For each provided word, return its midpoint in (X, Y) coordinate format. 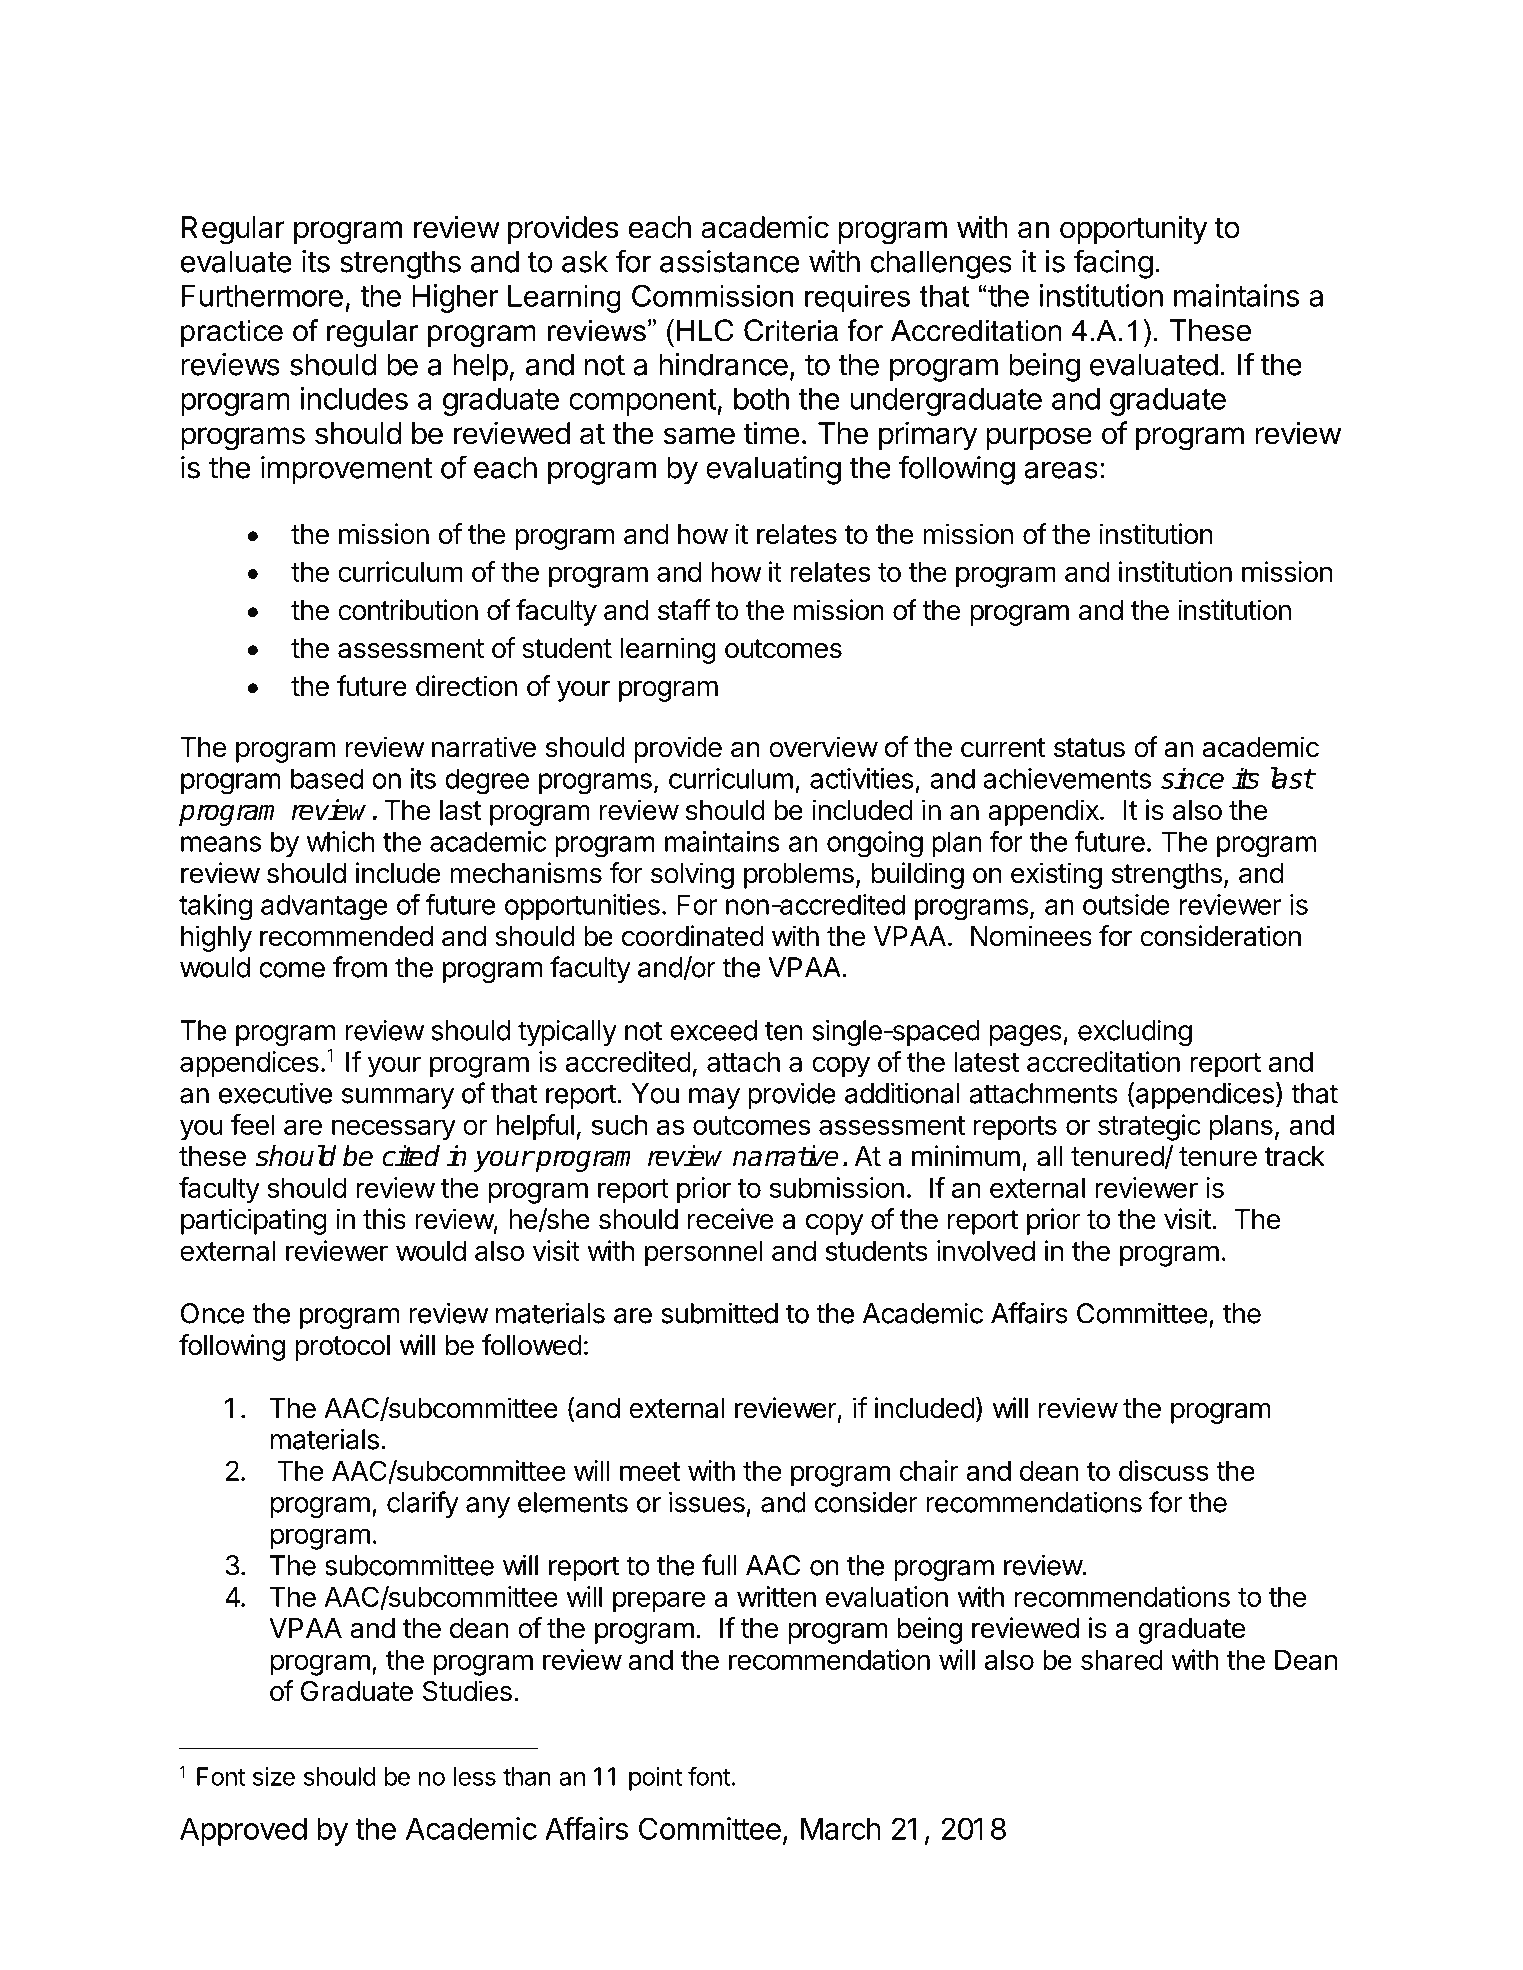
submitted (719, 1313)
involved (986, 1250)
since (1192, 778)
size (274, 1776)
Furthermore (262, 295)
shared (1122, 1659)
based (327, 778)
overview (823, 747)
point (655, 1779)
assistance (730, 261)
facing (1113, 264)
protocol (342, 1348)
